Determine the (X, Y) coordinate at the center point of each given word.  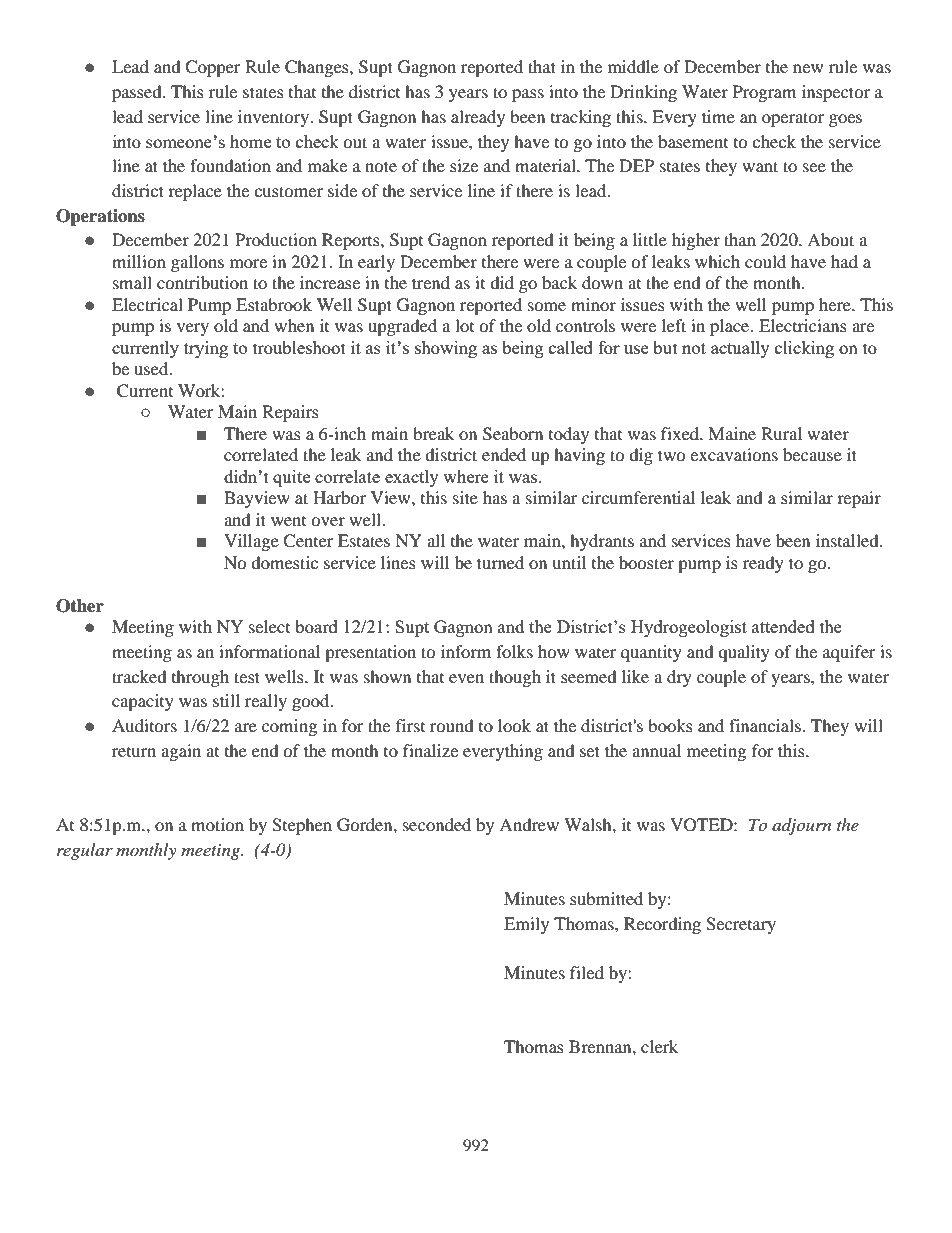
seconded (437, 824)
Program (764, 93)
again (181, 752)
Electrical (147, 304)
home (250, 141)
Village (251, 542)
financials (766, 725)
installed (848, 540)
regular (85, 851)
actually (740, 349)
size (464, 165)
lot (464, 325)
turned (500, 562)
